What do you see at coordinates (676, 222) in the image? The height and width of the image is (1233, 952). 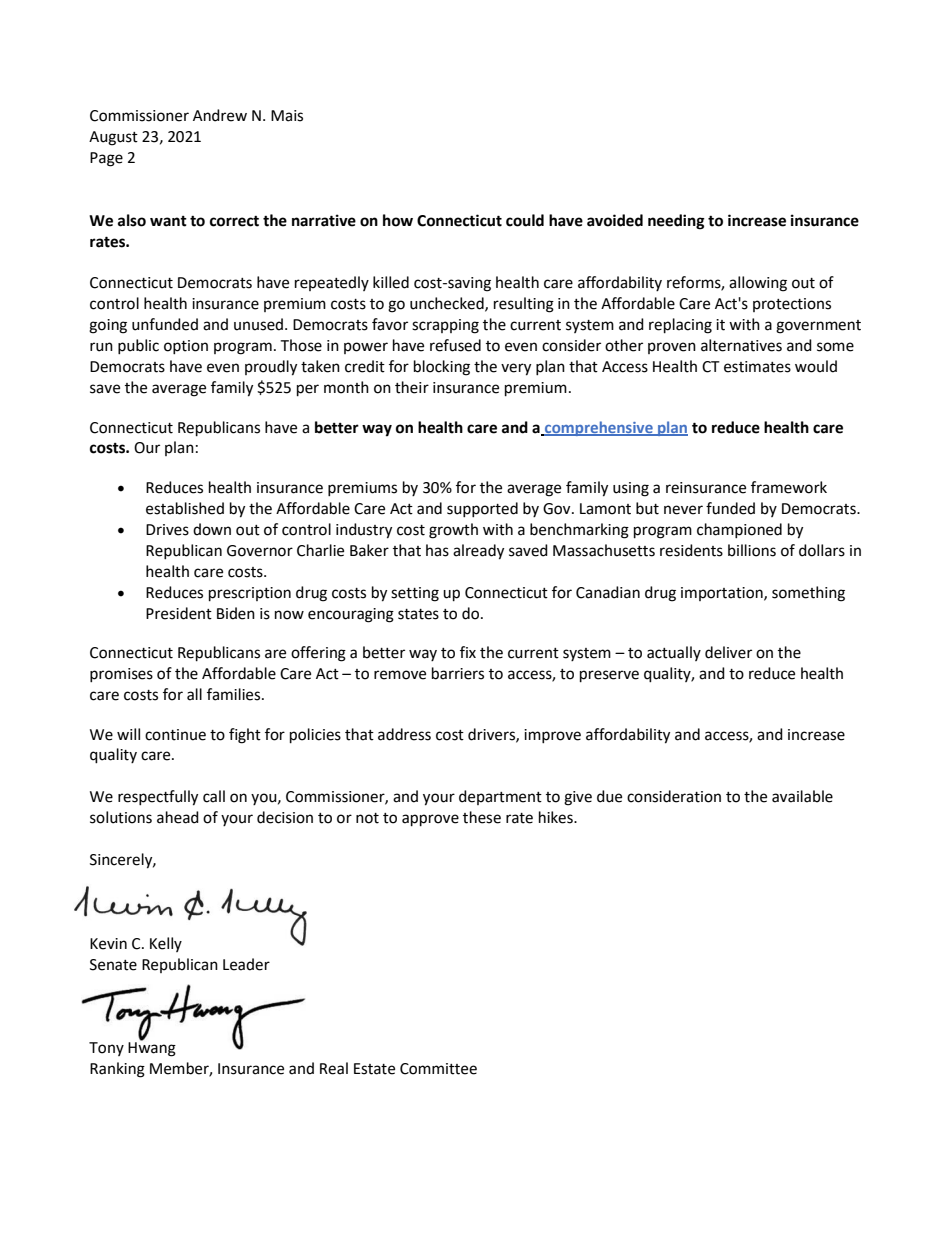 I see `needing` at bounding box center [676, 222].
